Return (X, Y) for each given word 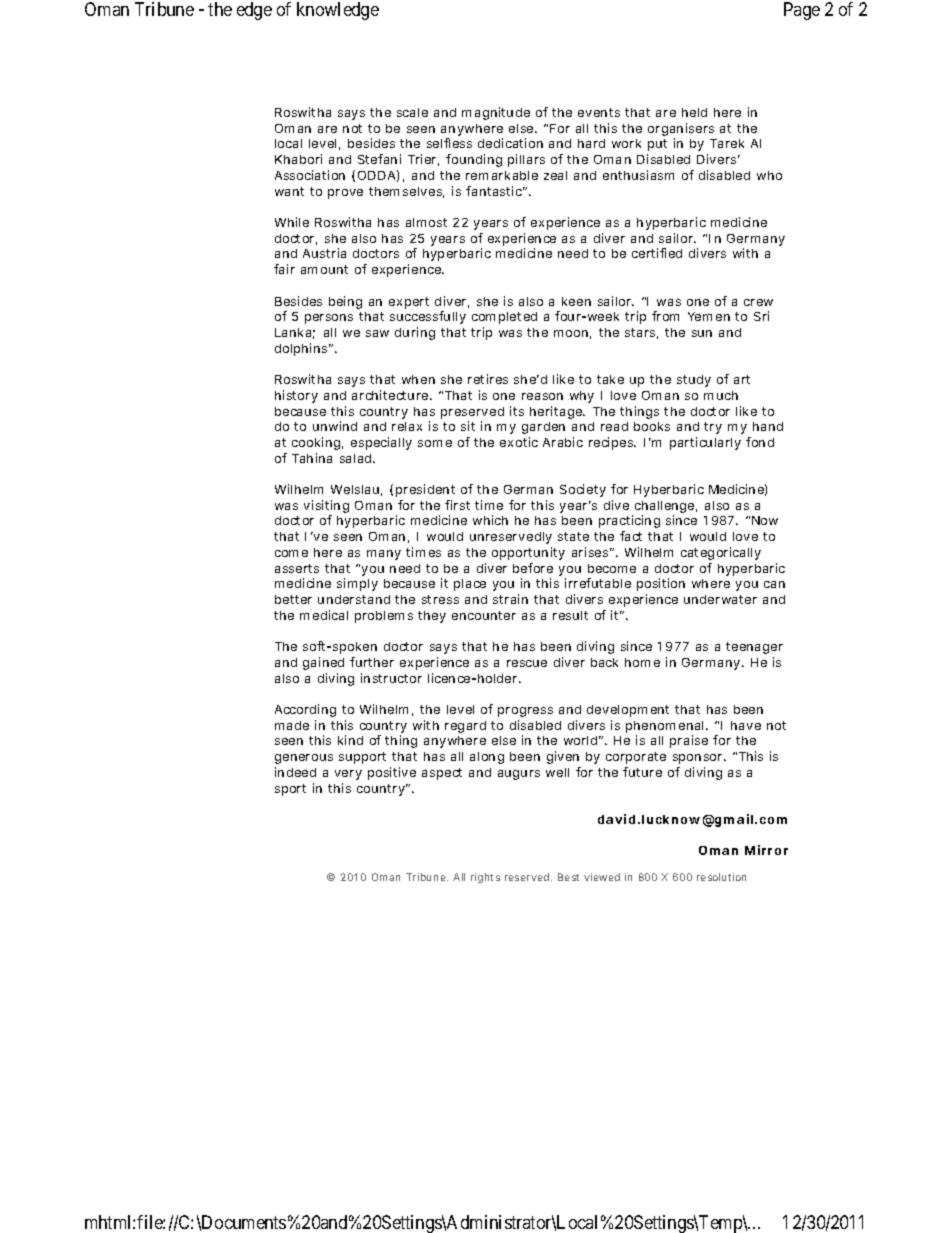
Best (568, 877)
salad (357, 458)
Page (802, 11)
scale (412, 112)
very (348, 775)
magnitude (496, 113)
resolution (721, 877)
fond (760, 442)
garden (543, 428)
